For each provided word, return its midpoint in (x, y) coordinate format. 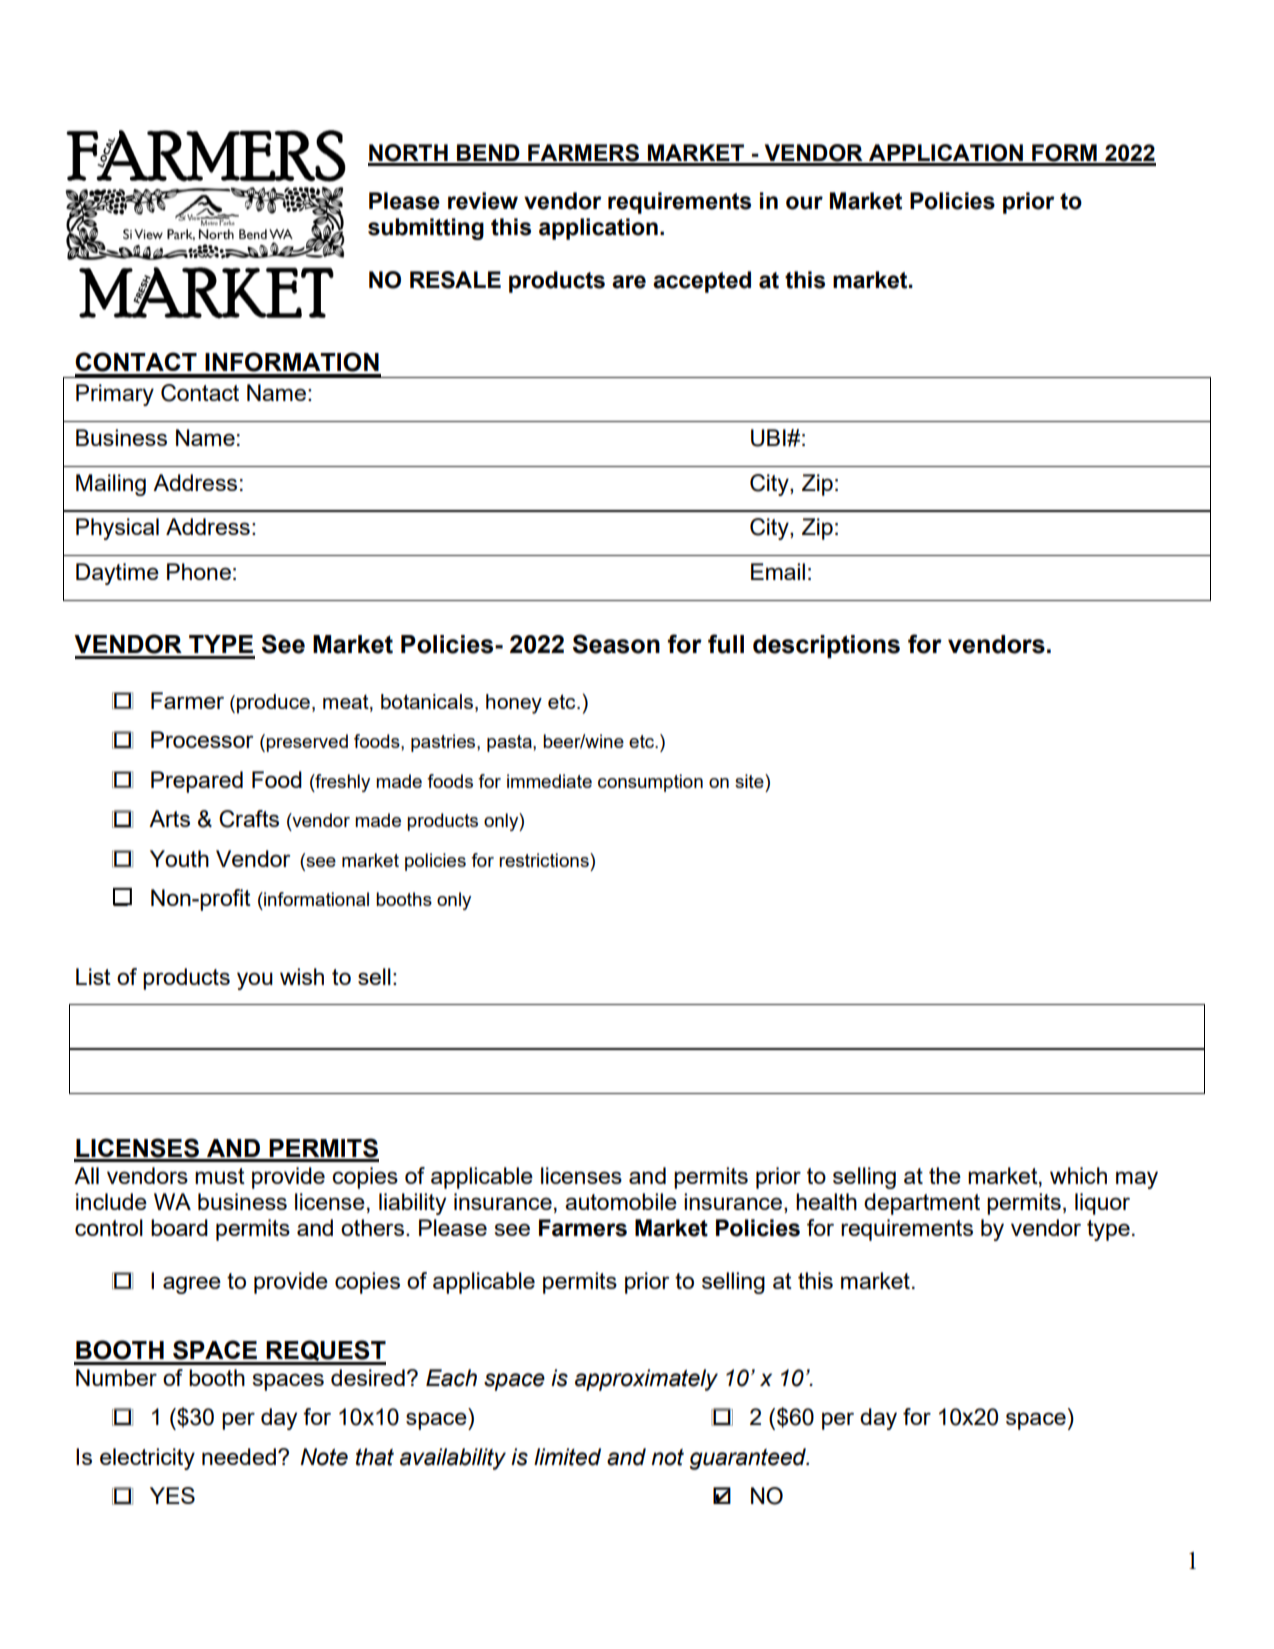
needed (239, 1456)
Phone (199, 571)
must (220, 1176)
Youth (179, 858)
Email (778, 571)
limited (567, 1457)
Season (616, 644)
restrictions (545, 860)
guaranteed (749, 1459)
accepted (702, 282)
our (804, 203)
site (750, 781)
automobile (621, 1201)
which (1078, 1175)
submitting (426, 229)
